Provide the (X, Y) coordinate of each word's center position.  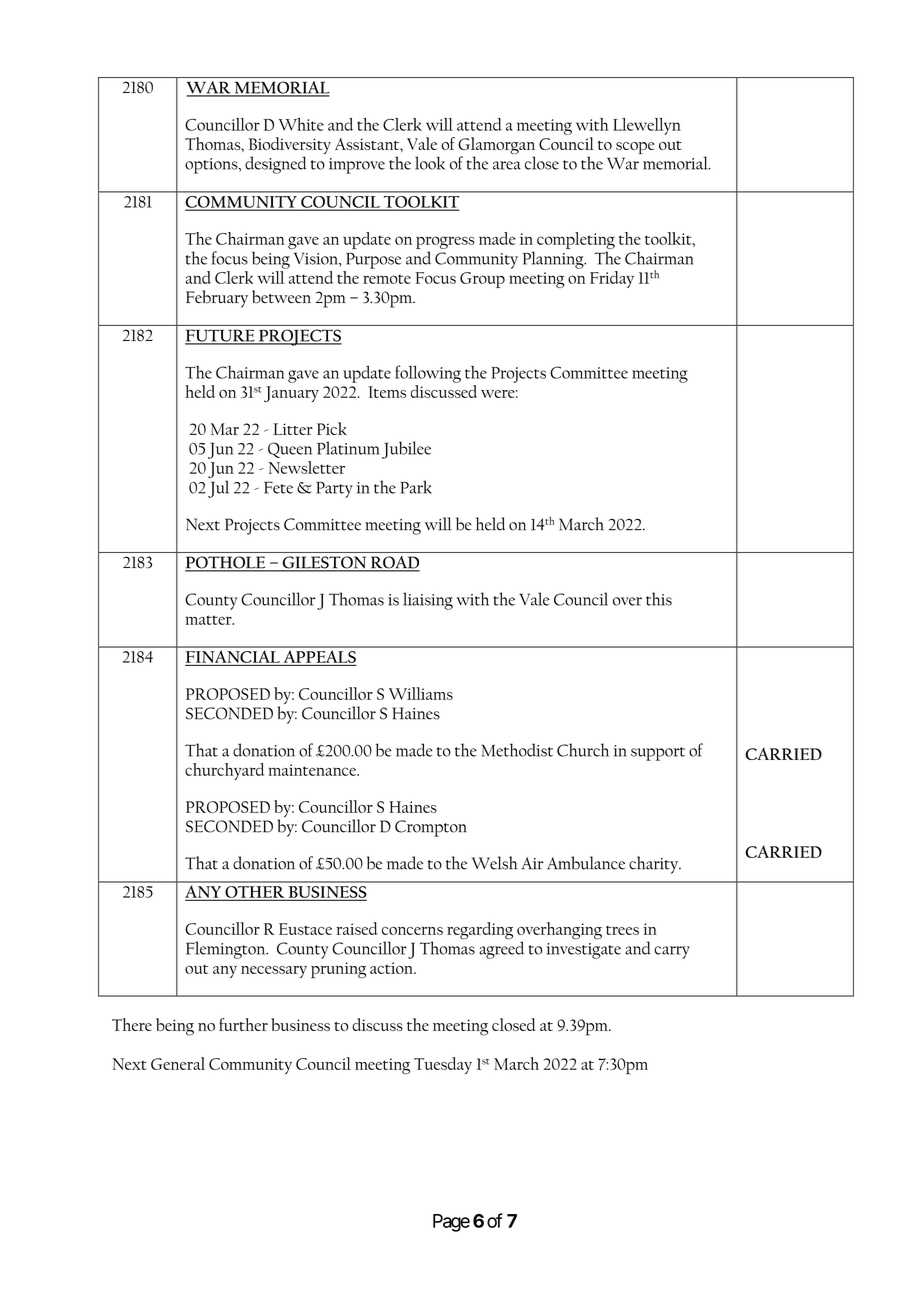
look (430, 163)
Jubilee (406, 450)
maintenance (314, 770)
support (658, 754)
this (659, 599)
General (178, 1063)
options (212, 166)
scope (635, 148)
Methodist (517, 750)
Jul (218, 489)
